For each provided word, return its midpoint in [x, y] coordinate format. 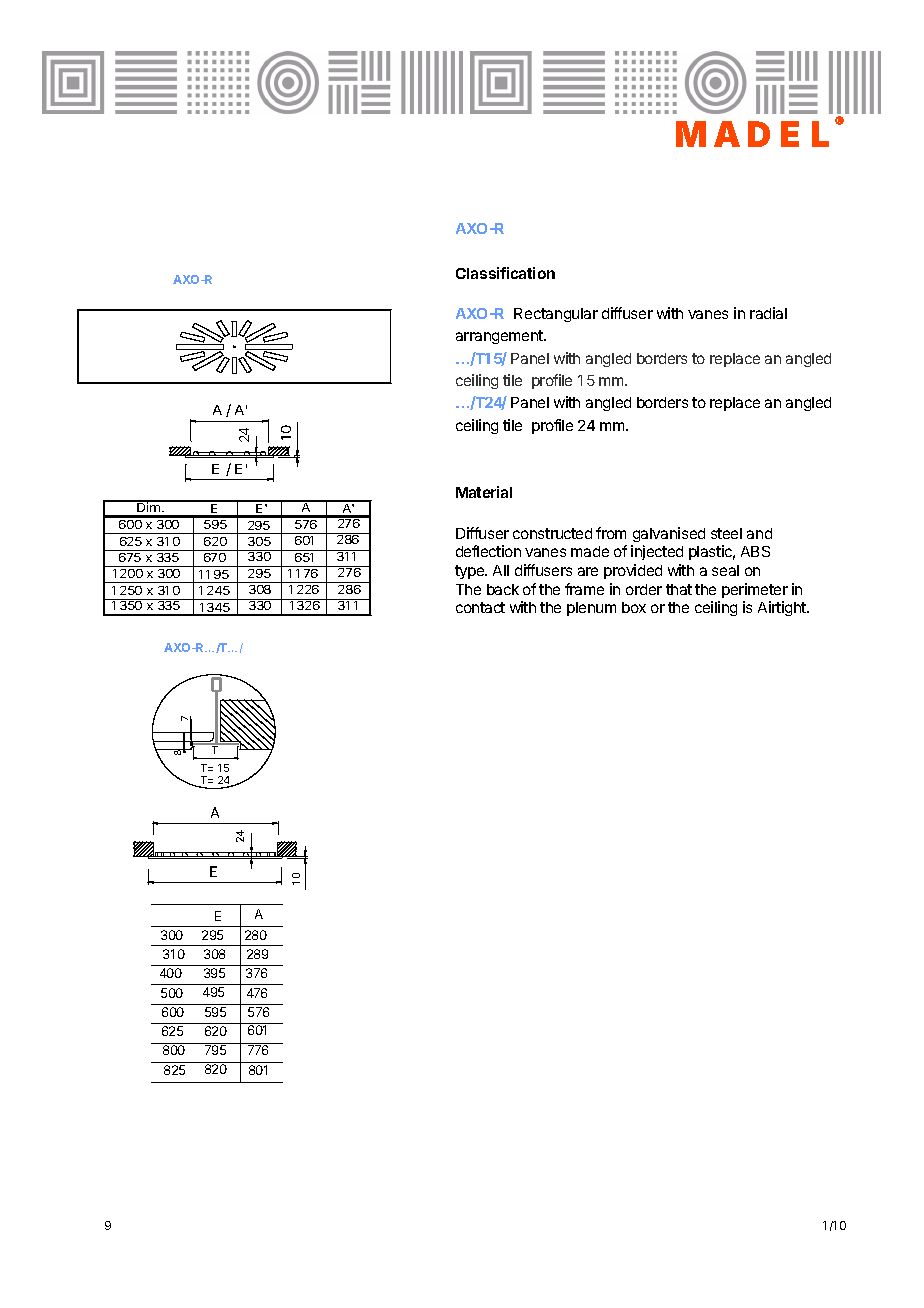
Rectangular [556, 315]
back [503, 589]
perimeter [755, 590]
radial [768, 313]
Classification [505, 273]
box [634, 607]
